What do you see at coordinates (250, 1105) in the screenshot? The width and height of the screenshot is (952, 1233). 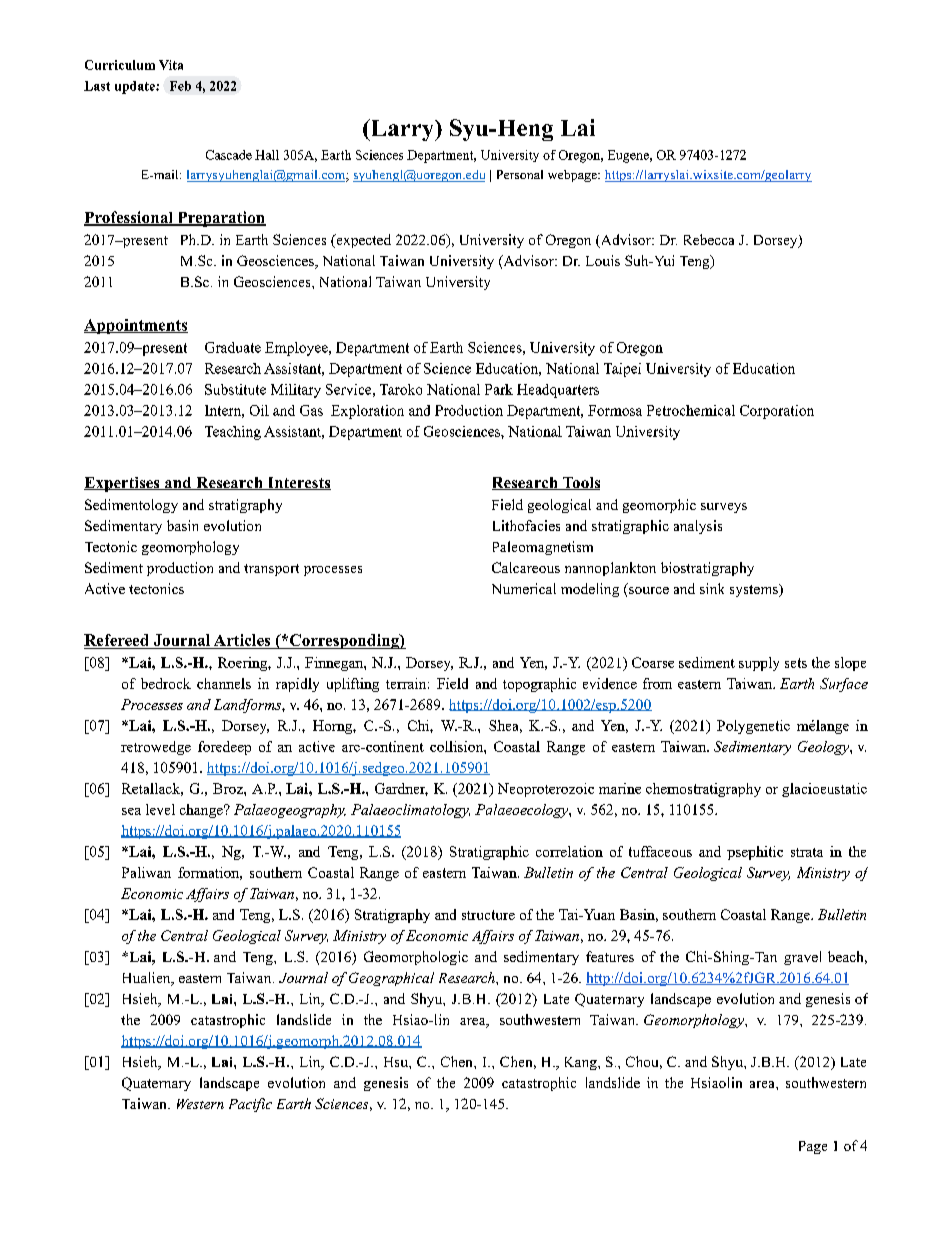 I see `Pacific` at bounding box center [250, 1105].
